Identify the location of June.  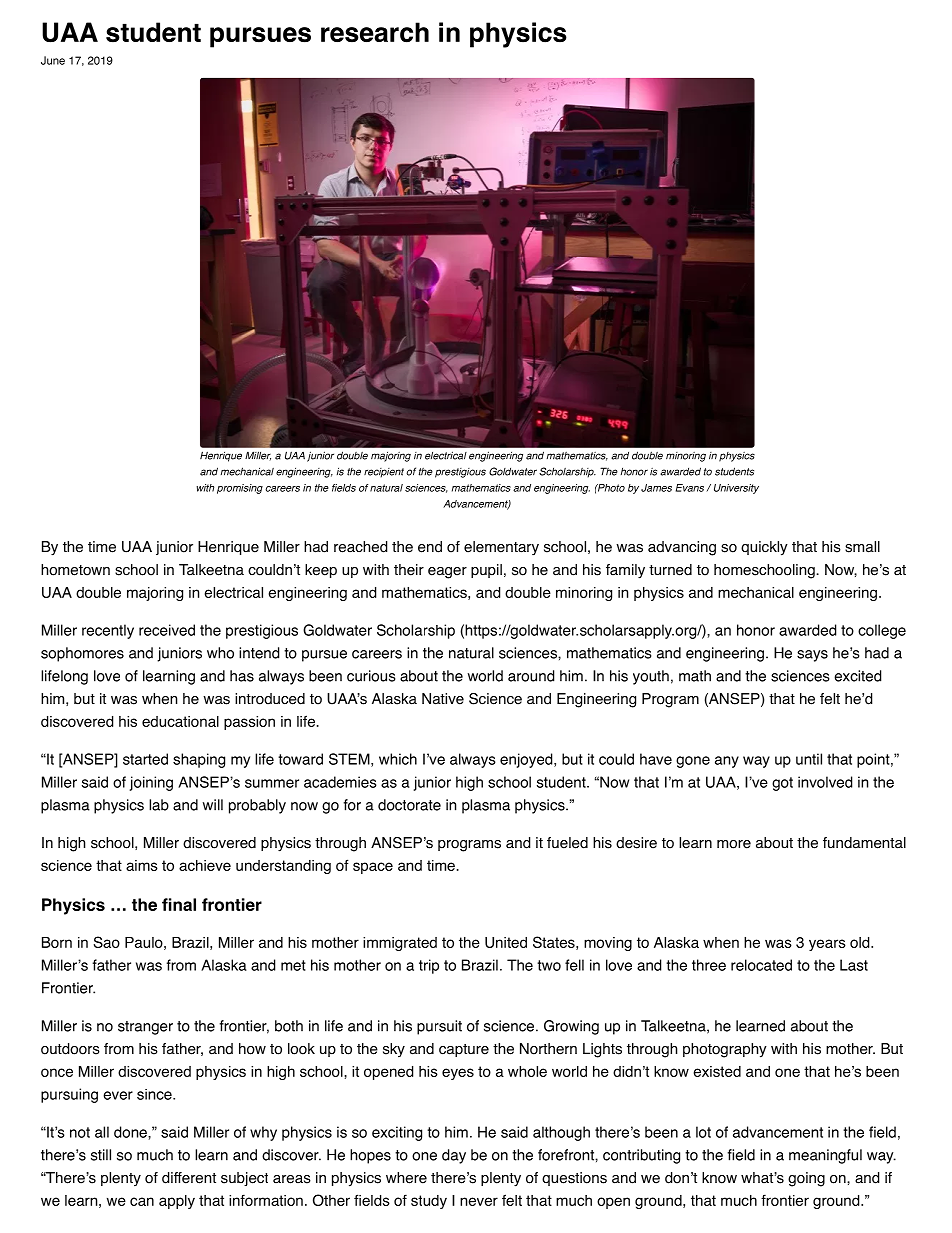
(53, 60).
